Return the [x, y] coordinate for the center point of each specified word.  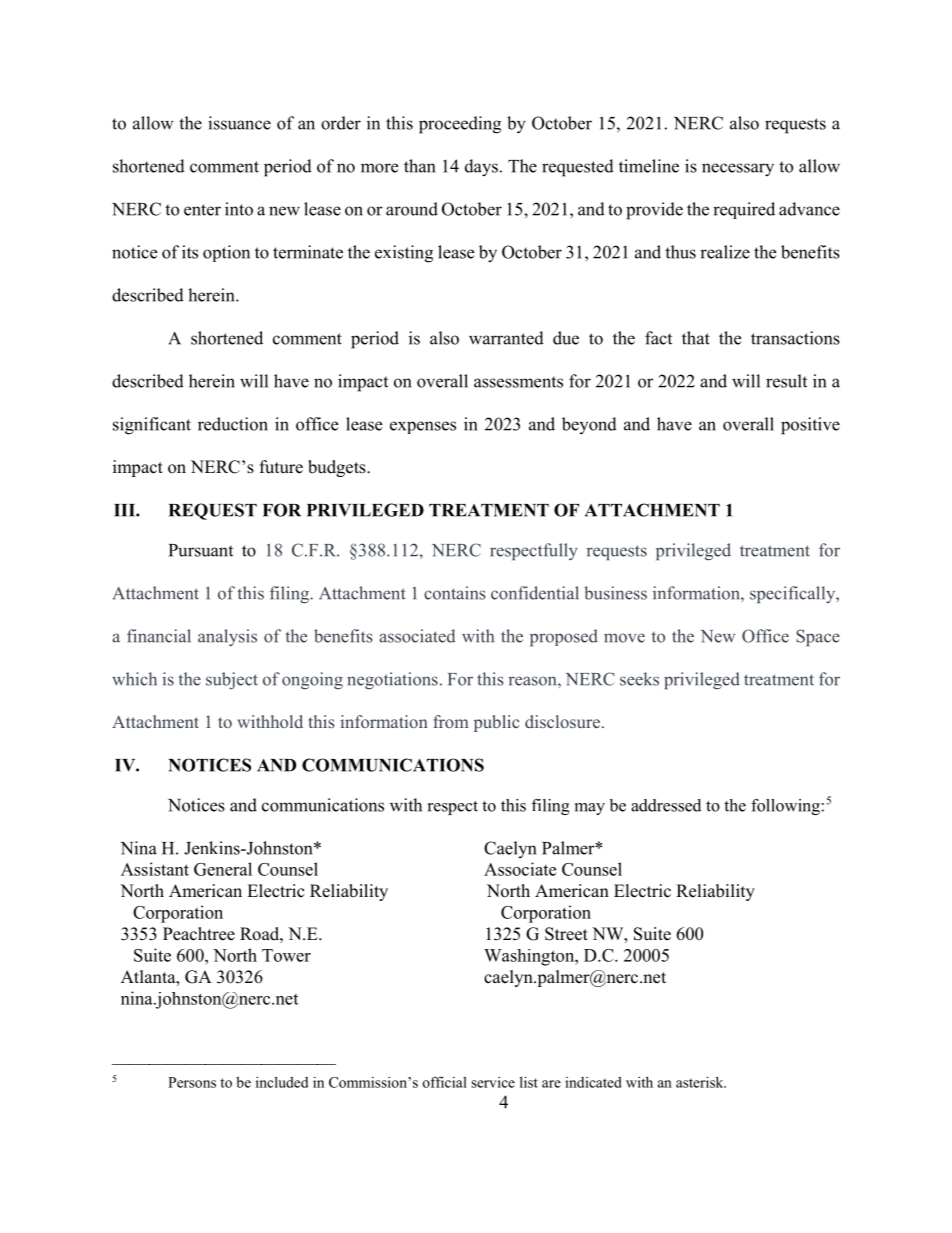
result [786, 381]
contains [455, 593]
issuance [239, 123]
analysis [227, 637]
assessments [518, 382]
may [590, 809]
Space [818, 638]
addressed [666, 805]
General [223, 869]
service [493, 1082]
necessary [738, 170]
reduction [233, 424]
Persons [192, 1082]
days [481, 168]
